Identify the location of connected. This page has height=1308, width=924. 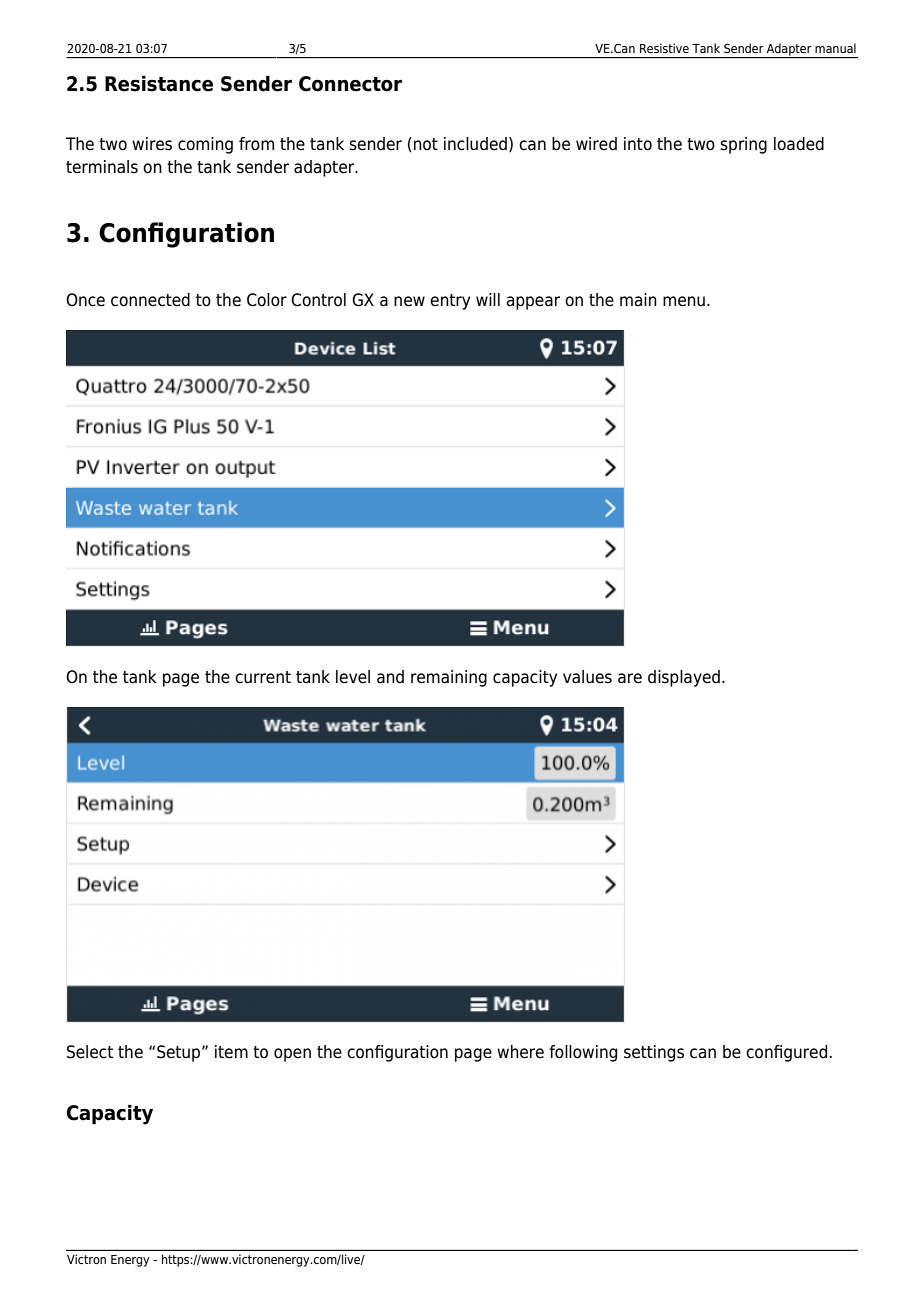
(150, 300).
